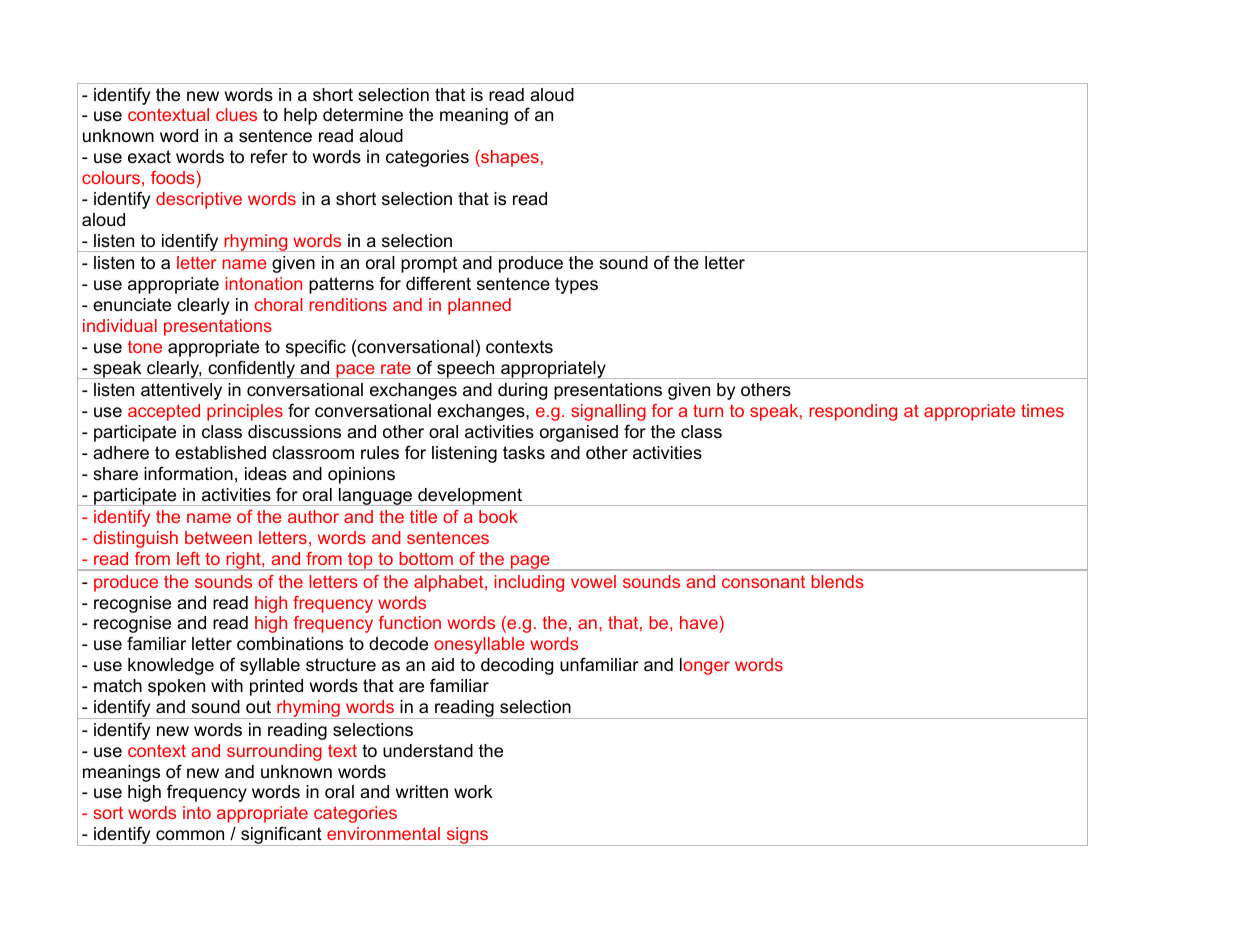  I want to click on common, so click(190, 835).
